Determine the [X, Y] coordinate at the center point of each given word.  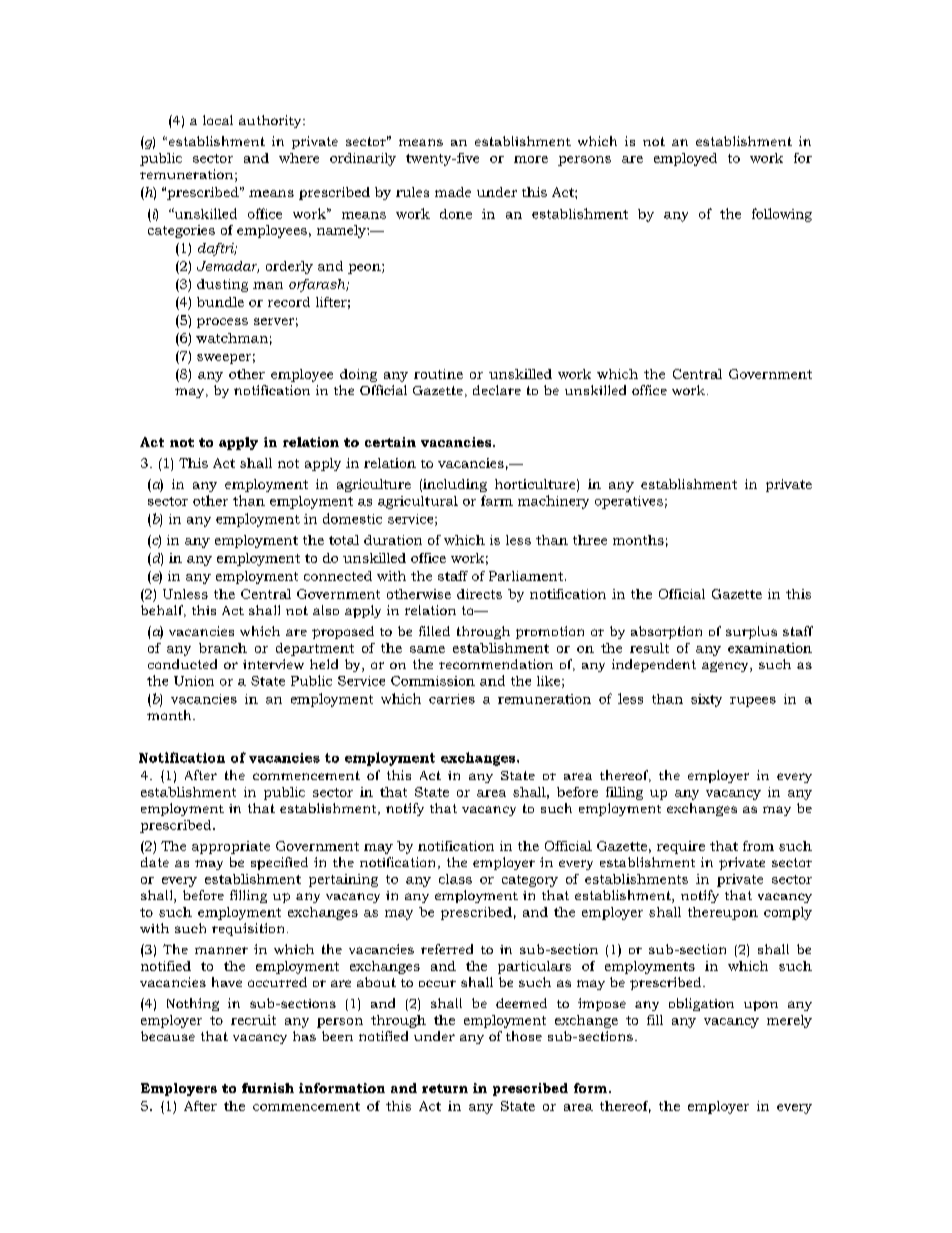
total [344, 540]
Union [194, 681]
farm [497, 500]
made [453, 192]
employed [685, 159]
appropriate [231, 847]
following [782, 215]
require [681, 847]
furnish [268, 1088]
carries [452, 699]
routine [438, 374]
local [218, 120]
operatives [629, 502]
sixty [706, 700]
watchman [232, 338]
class [455, 879]
